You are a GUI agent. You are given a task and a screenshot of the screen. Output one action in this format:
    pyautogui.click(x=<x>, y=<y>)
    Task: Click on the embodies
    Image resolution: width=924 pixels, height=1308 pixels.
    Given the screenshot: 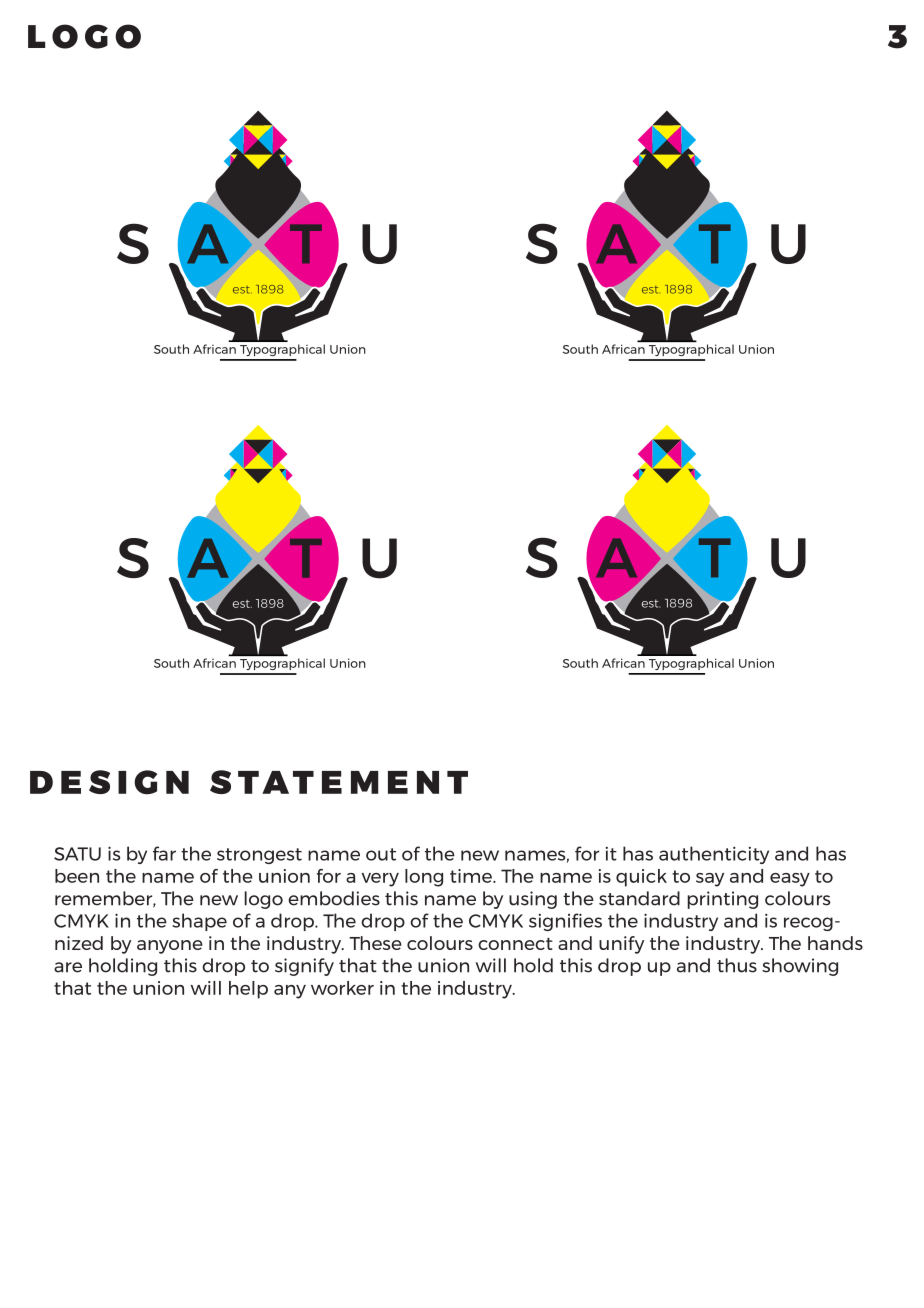 What is the action you would take?
    pyautogui.click(x=334, y=898)
